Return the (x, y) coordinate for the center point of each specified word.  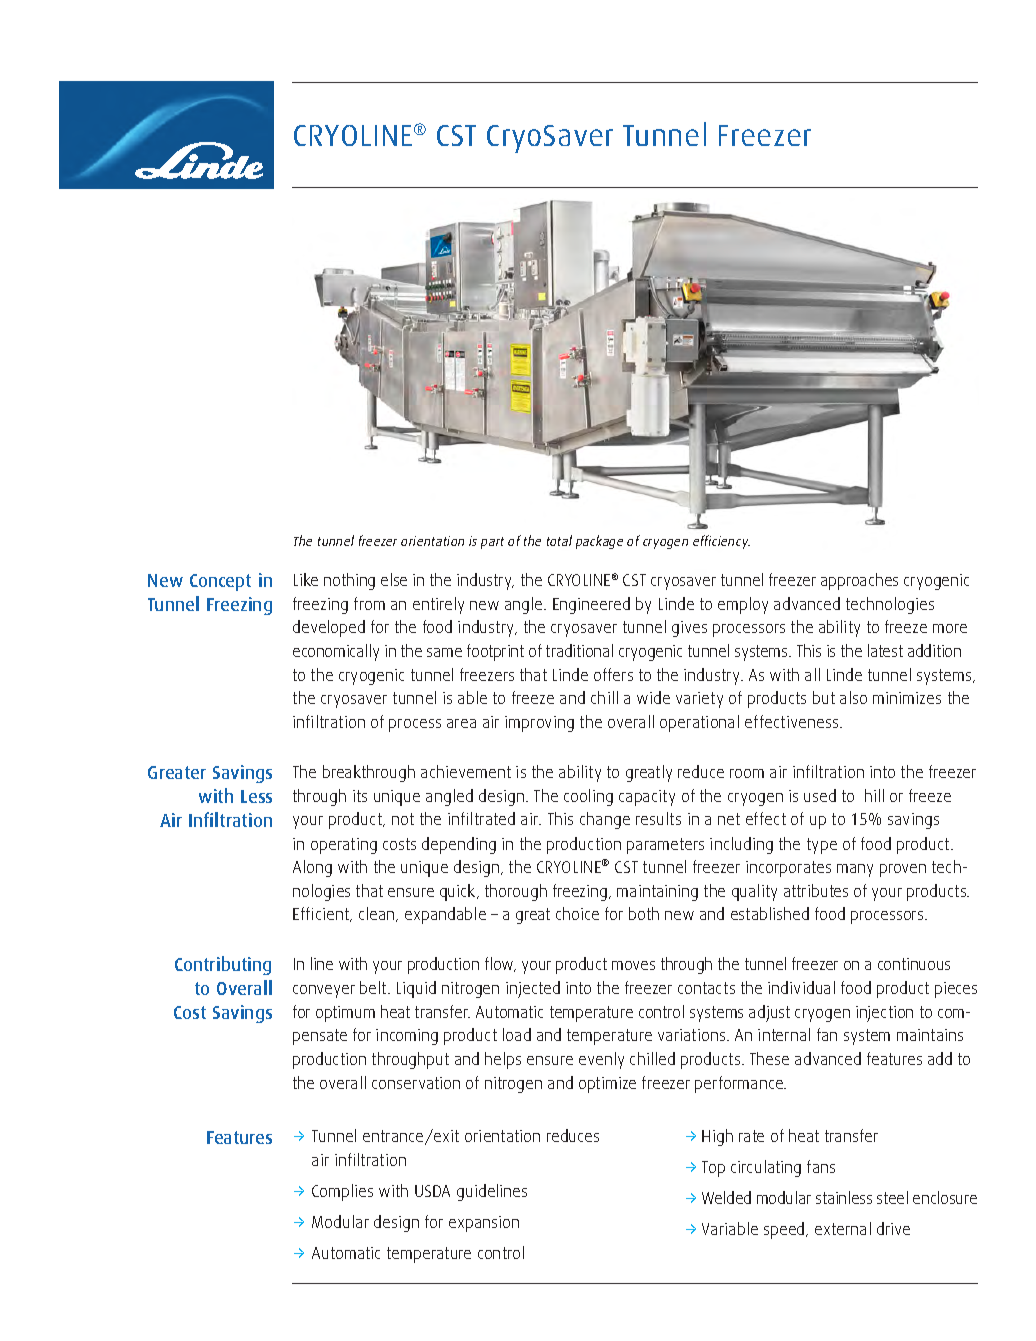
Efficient (322, 914)
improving (539, 724)
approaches (859, 581)
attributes (816, 890)
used (820, 795)
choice (577, 913)
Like (306, 579)
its (360, 796)
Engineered (591, 605)
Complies (342, 1192)
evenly (601, 1060)
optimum (345, 1014)
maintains (930, 1035)
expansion (484, 1224)
